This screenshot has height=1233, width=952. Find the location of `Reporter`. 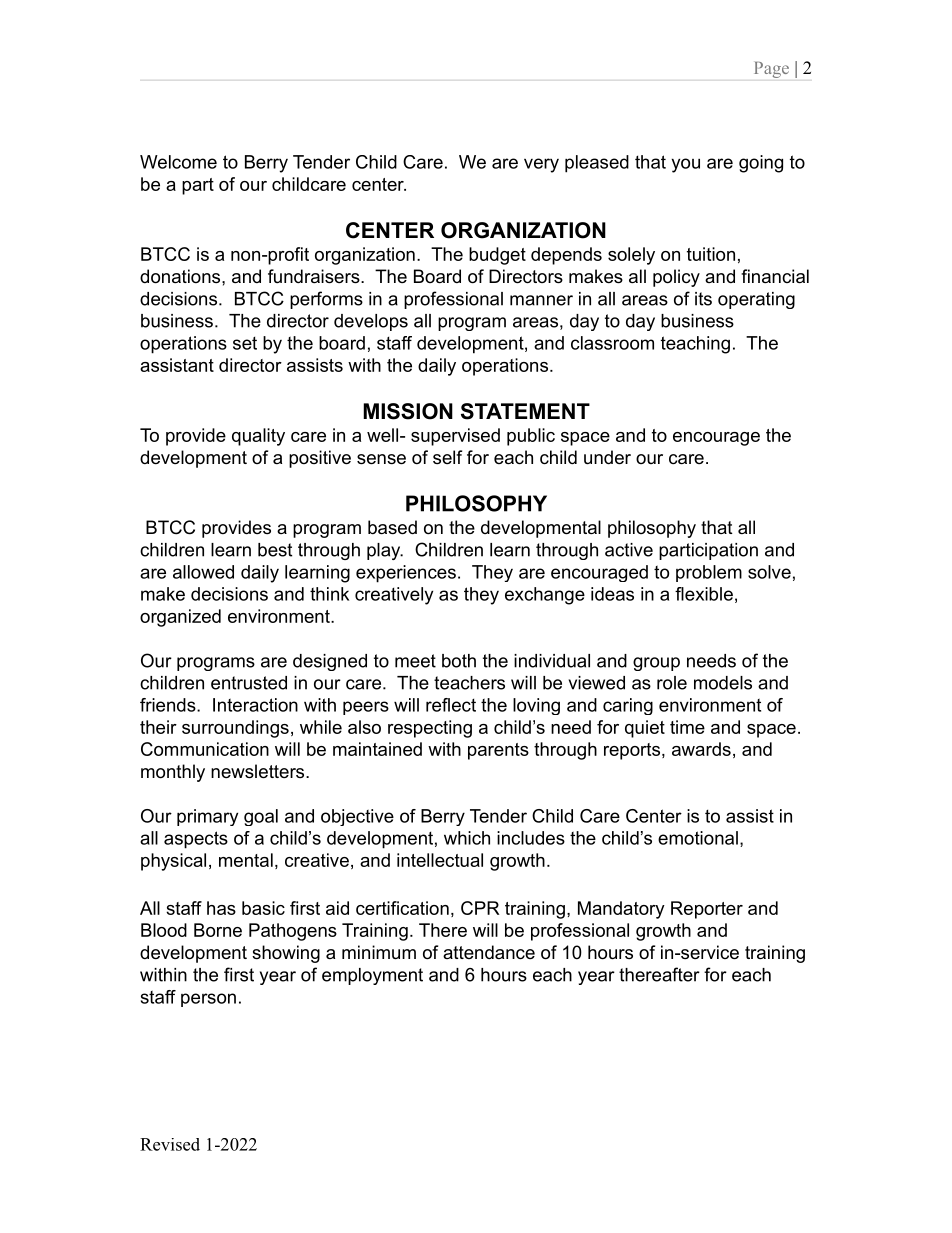

Reporter is located at coordinates (707, 910).
